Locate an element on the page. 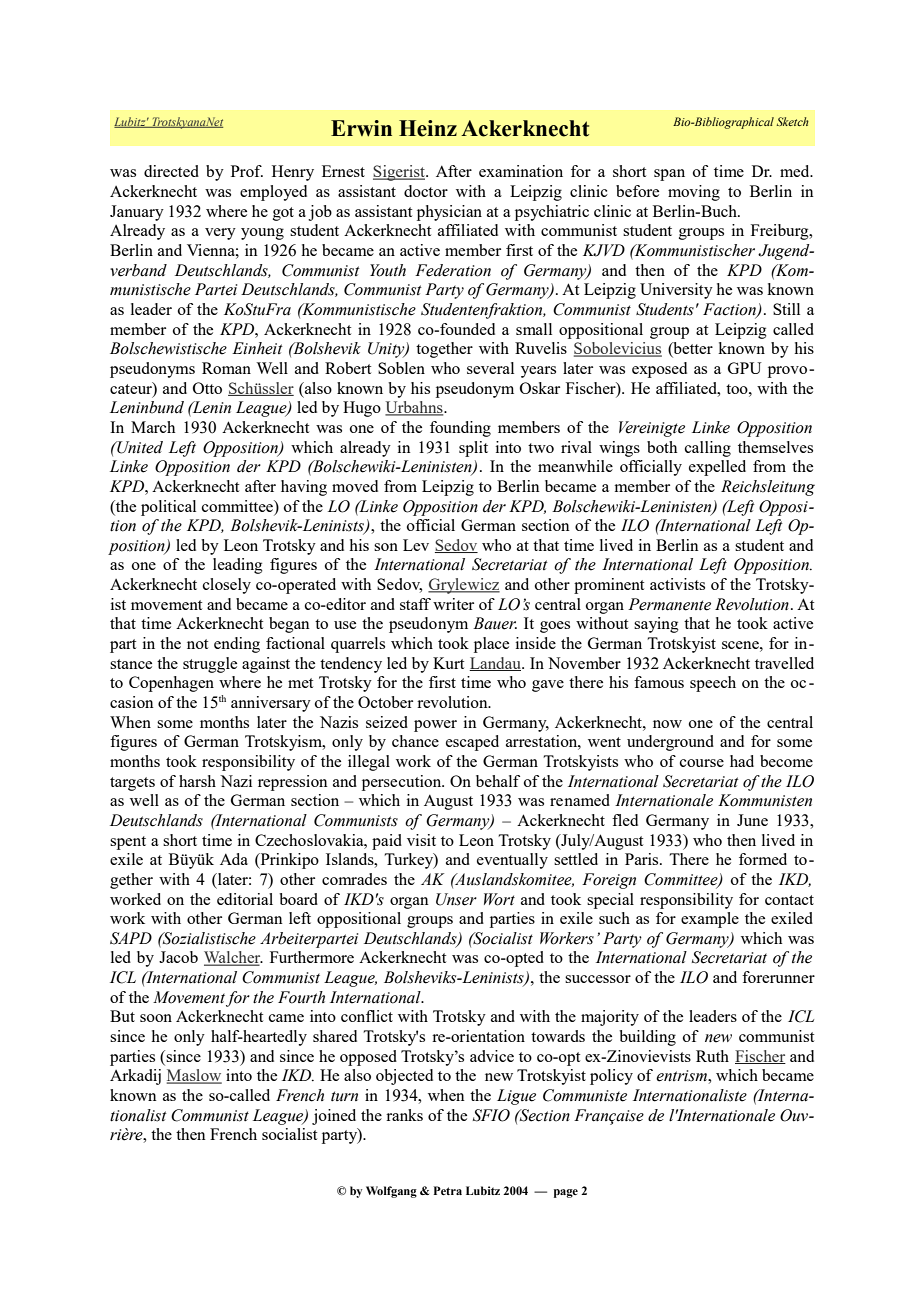 The width and height of the page is (924, 1308). directed is located at coordinates (171, 171).
